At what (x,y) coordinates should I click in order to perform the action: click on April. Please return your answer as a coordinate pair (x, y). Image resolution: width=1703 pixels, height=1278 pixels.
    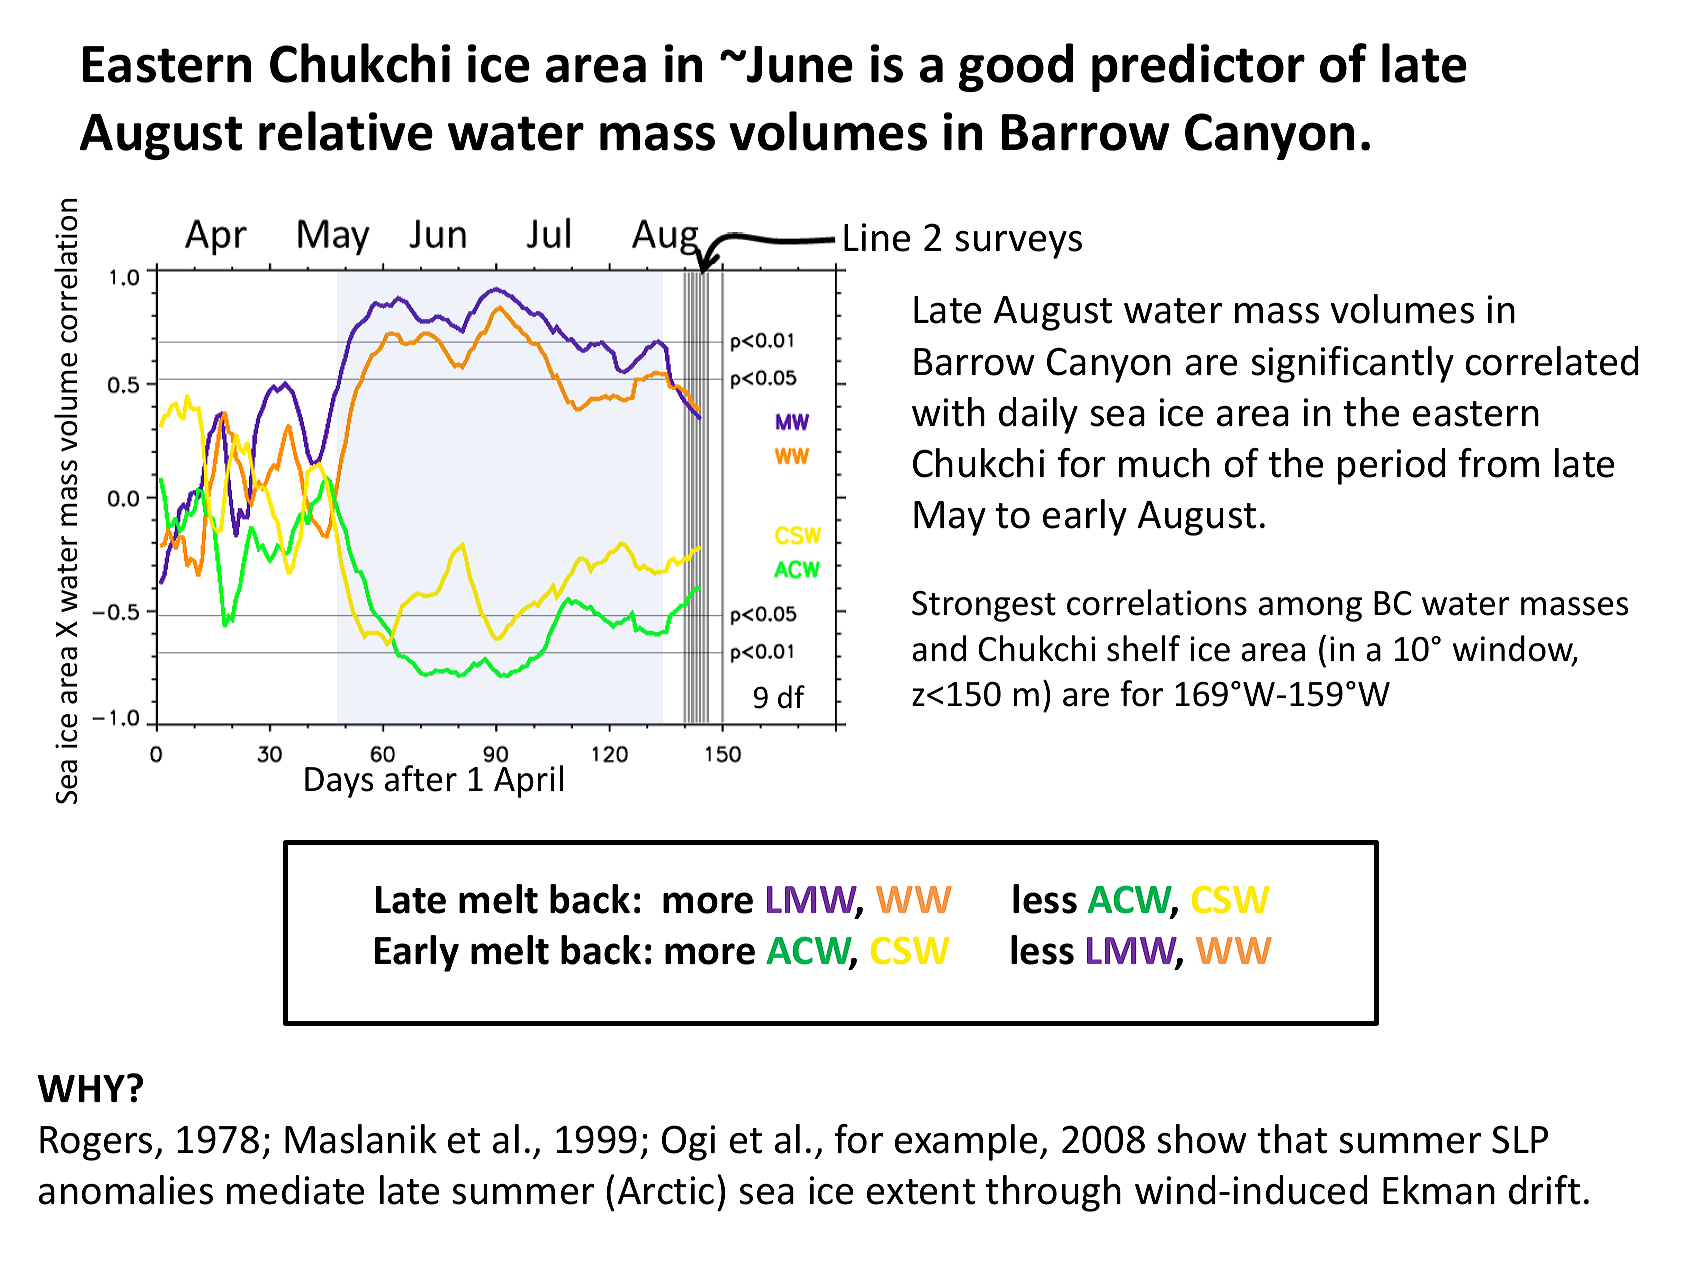
    Looking at the image, I should click on (528, 781).
